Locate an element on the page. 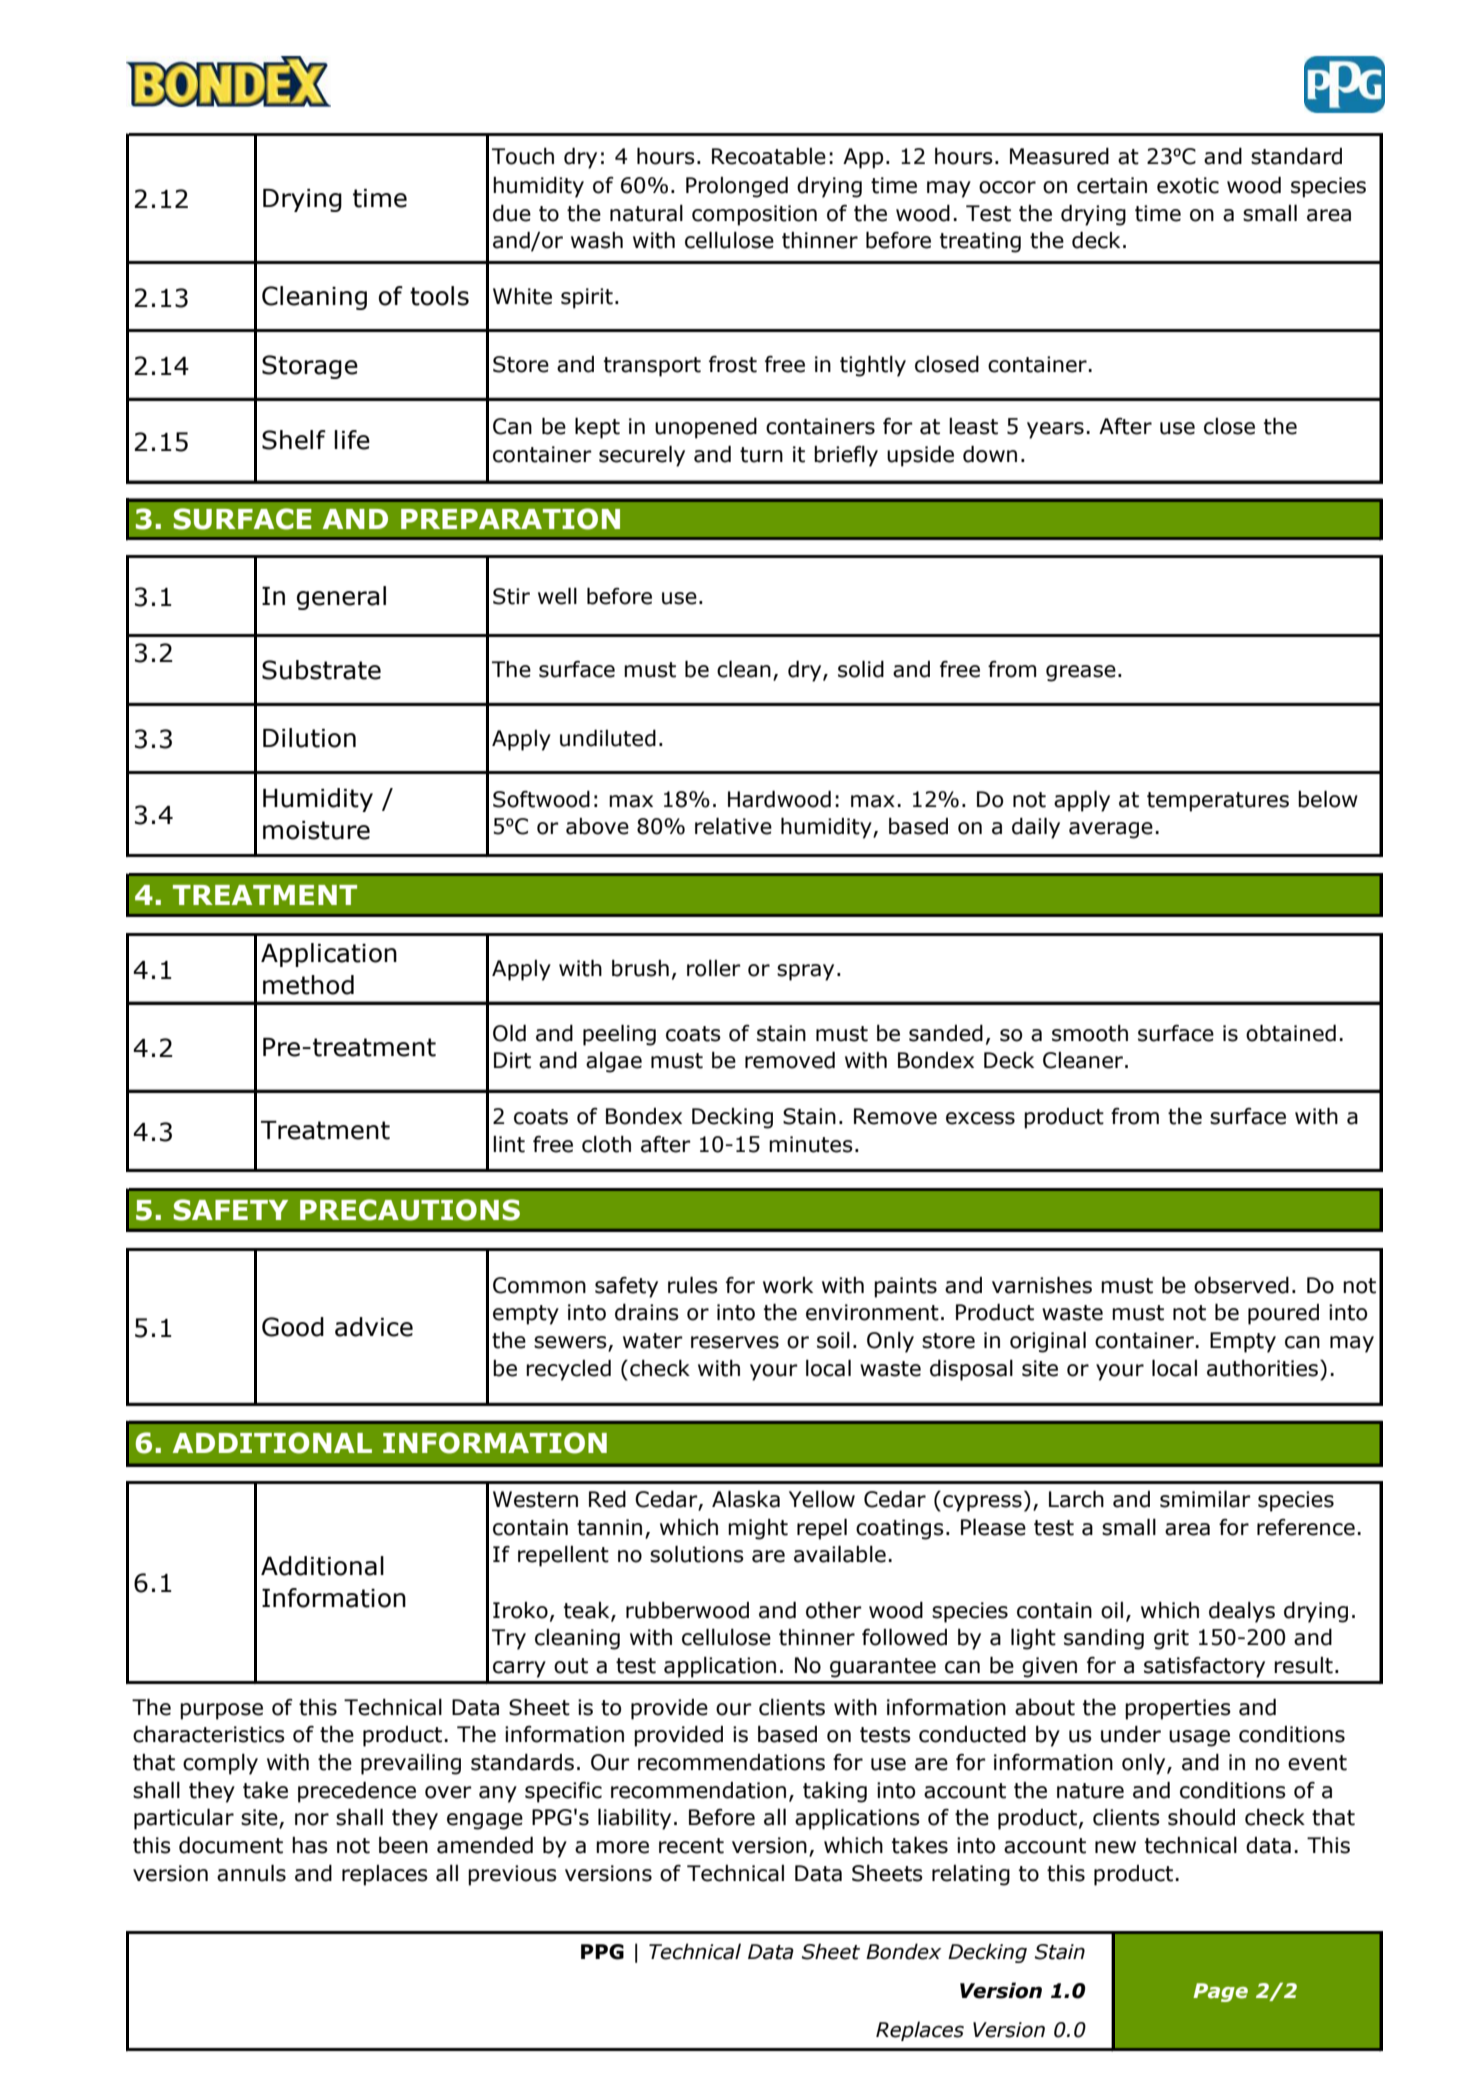 Image resolution: width=1476 pixels, height=2087 pixels. exotic is located at coordinates (1188, 185).
